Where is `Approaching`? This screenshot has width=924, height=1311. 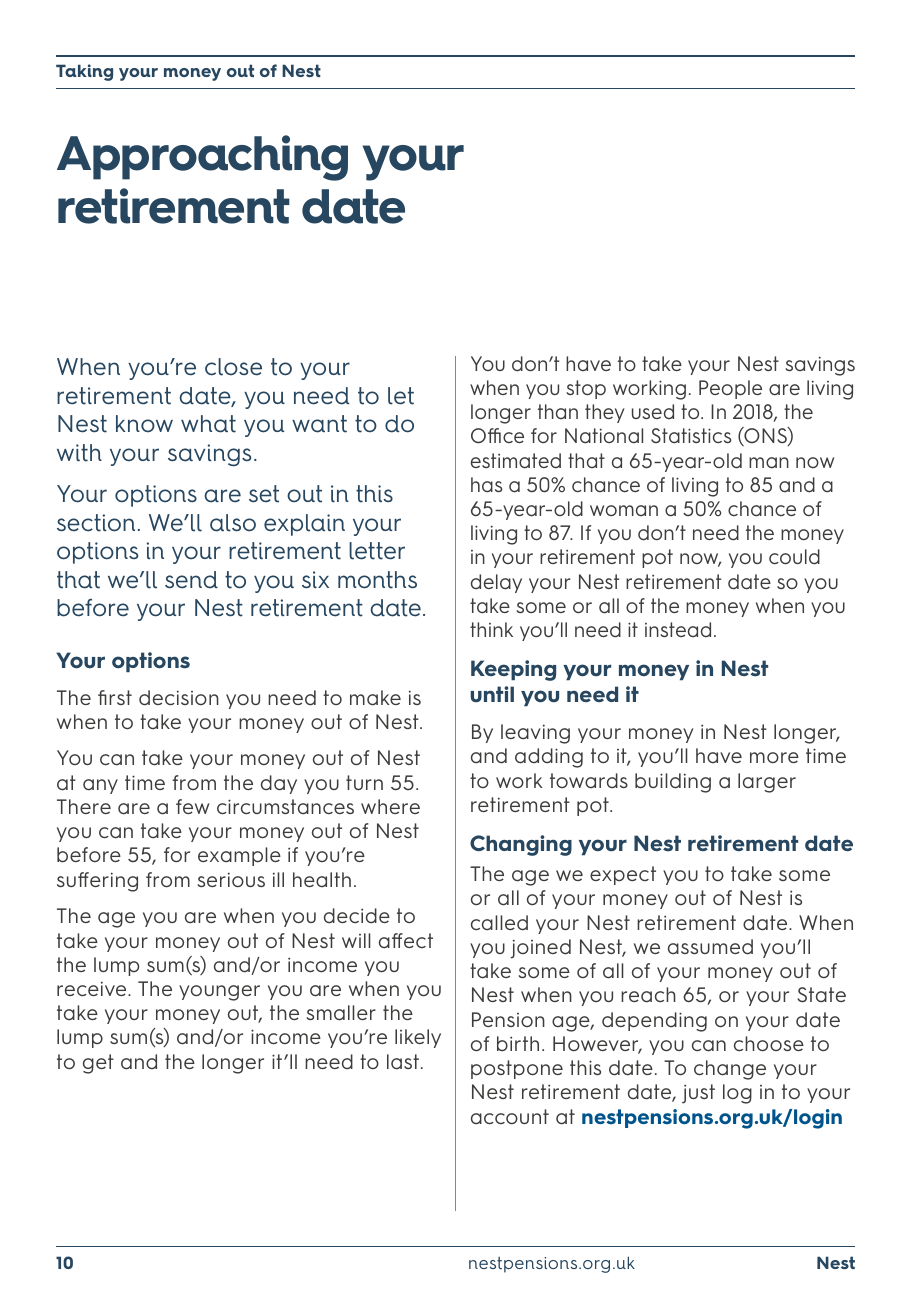
Approaching is located at coordinates (202, 158).
